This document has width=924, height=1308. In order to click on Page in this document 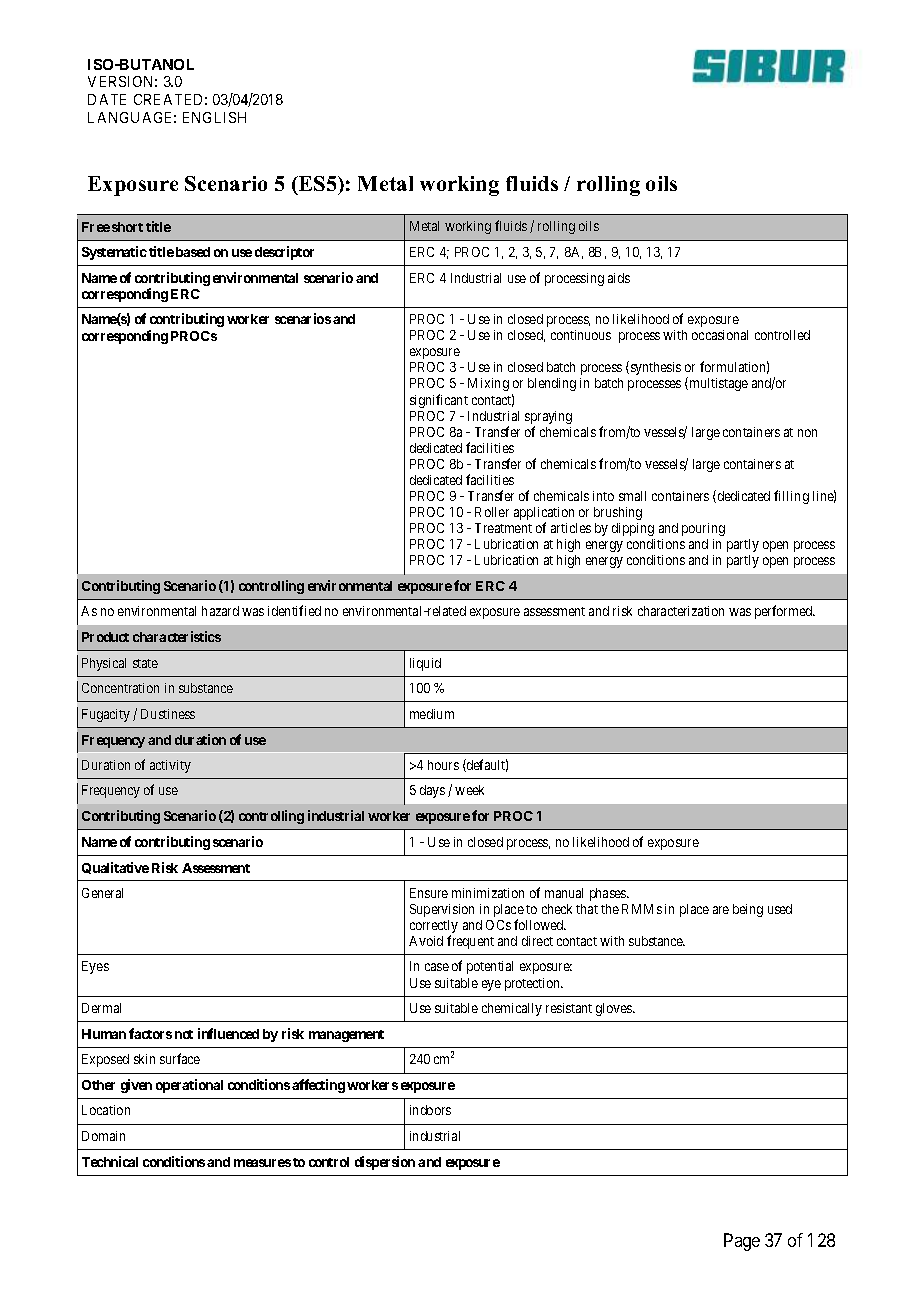, I will do `click(742, 1242)`.
